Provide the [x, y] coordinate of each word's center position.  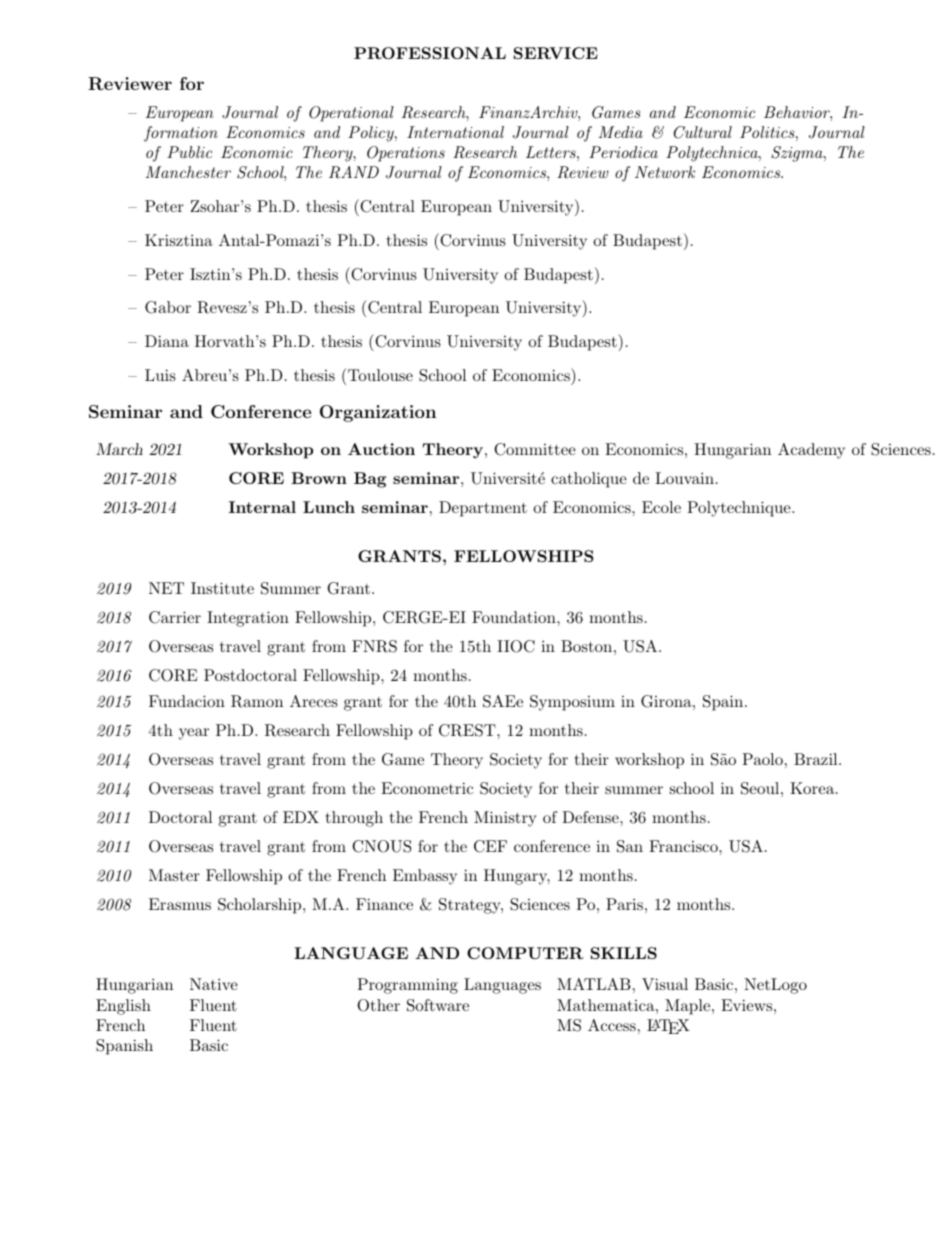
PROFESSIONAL [430, 53]
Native [214, 984]
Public [189, 152]
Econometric [427, 788]
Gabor [168, 307]
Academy [811, 451]
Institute [222, 588]
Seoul [760, 788]
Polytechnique [740, 509]
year [194, 734]
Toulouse [380, 375]
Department [483, 509]
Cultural [703, 132]
